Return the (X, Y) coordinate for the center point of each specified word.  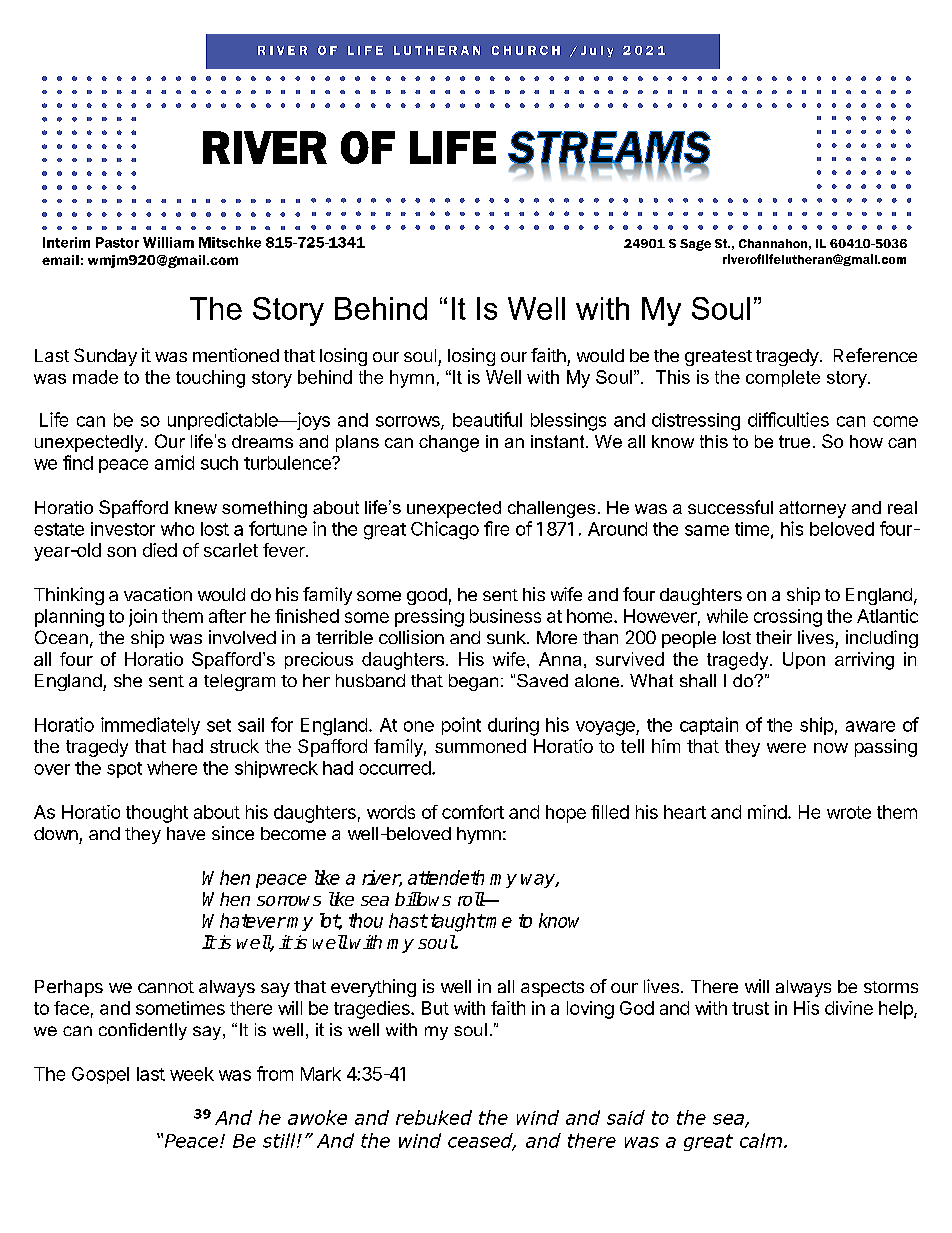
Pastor (117, 242)
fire (496, 528)
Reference (875, 355)
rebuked (434, 1117)
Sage (695, 245)
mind (767, 812)
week (192, 1074)
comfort (473, 812)
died (160, 550)
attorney (812, 509)
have (186, 833)
